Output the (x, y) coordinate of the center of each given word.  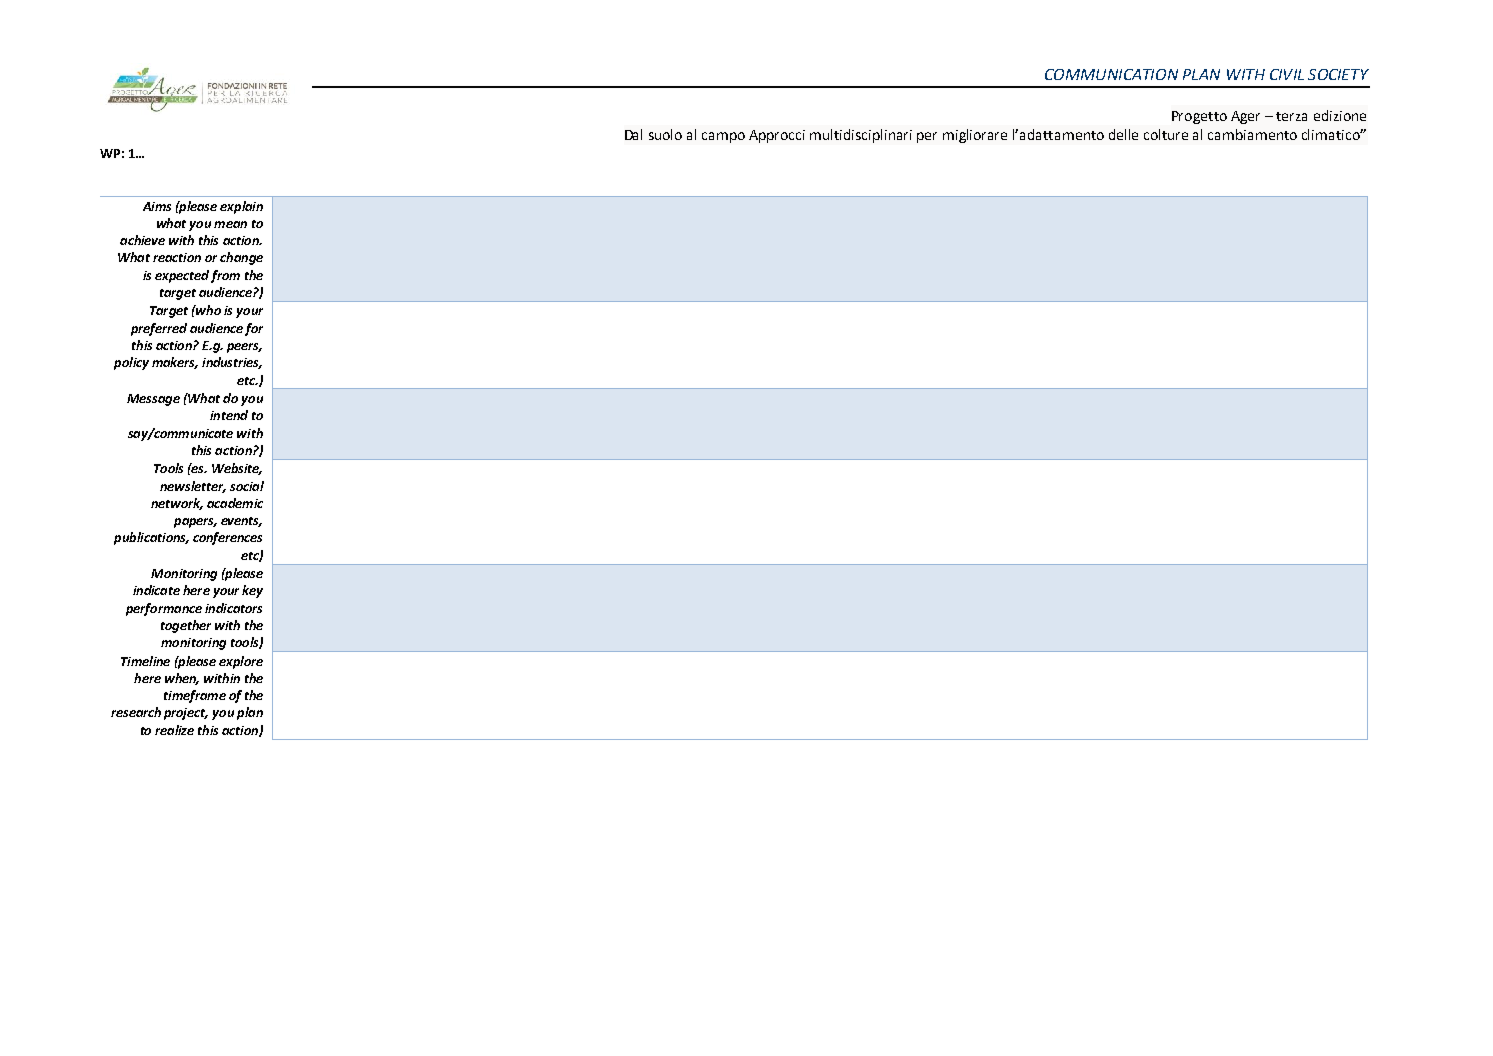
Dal (633, 134)
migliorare (975, 136)
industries (232, 363)
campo (723, 137)
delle (1123, 134)
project (186, 714)
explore (241, 662)
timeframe (195, 696)
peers (244, 348)
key (252, 591)
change (241, 258)
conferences (227, 538)
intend (229, 415)
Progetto (1199, 117)
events (241, 522)
